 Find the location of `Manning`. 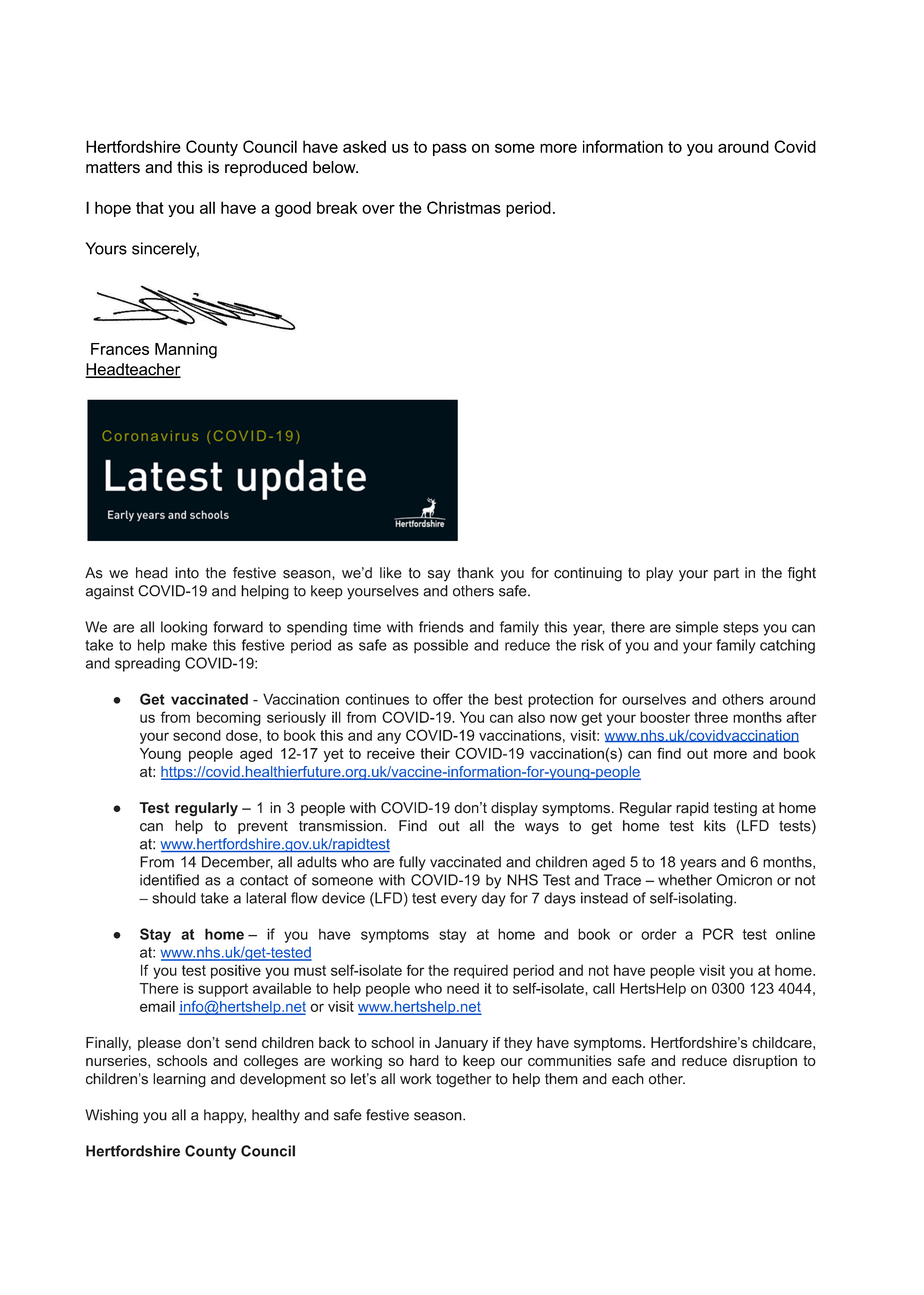

Manning is located at coordinates (186, 351).
